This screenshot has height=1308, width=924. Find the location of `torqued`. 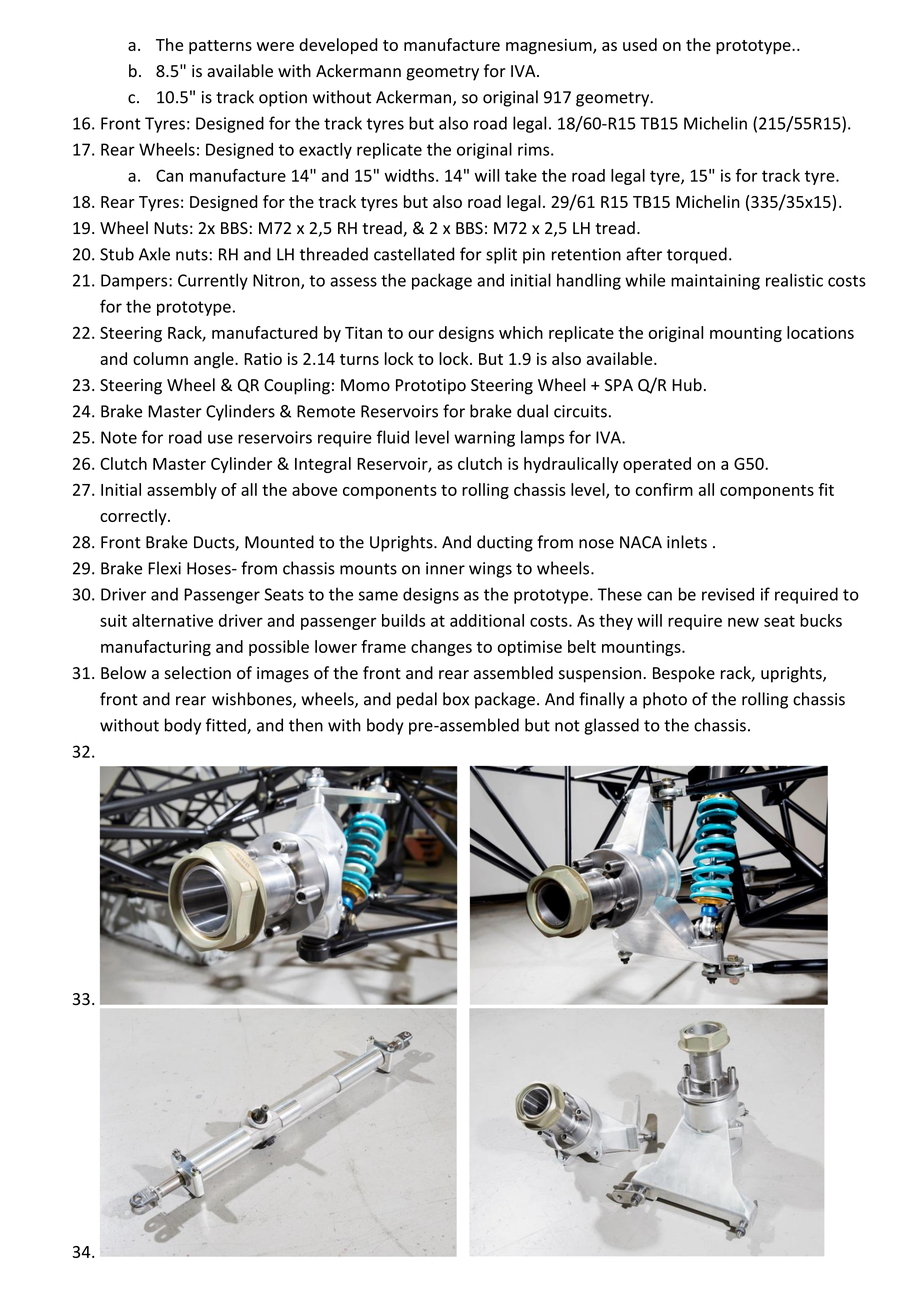

torqued is located at coordinates (697, 255).
